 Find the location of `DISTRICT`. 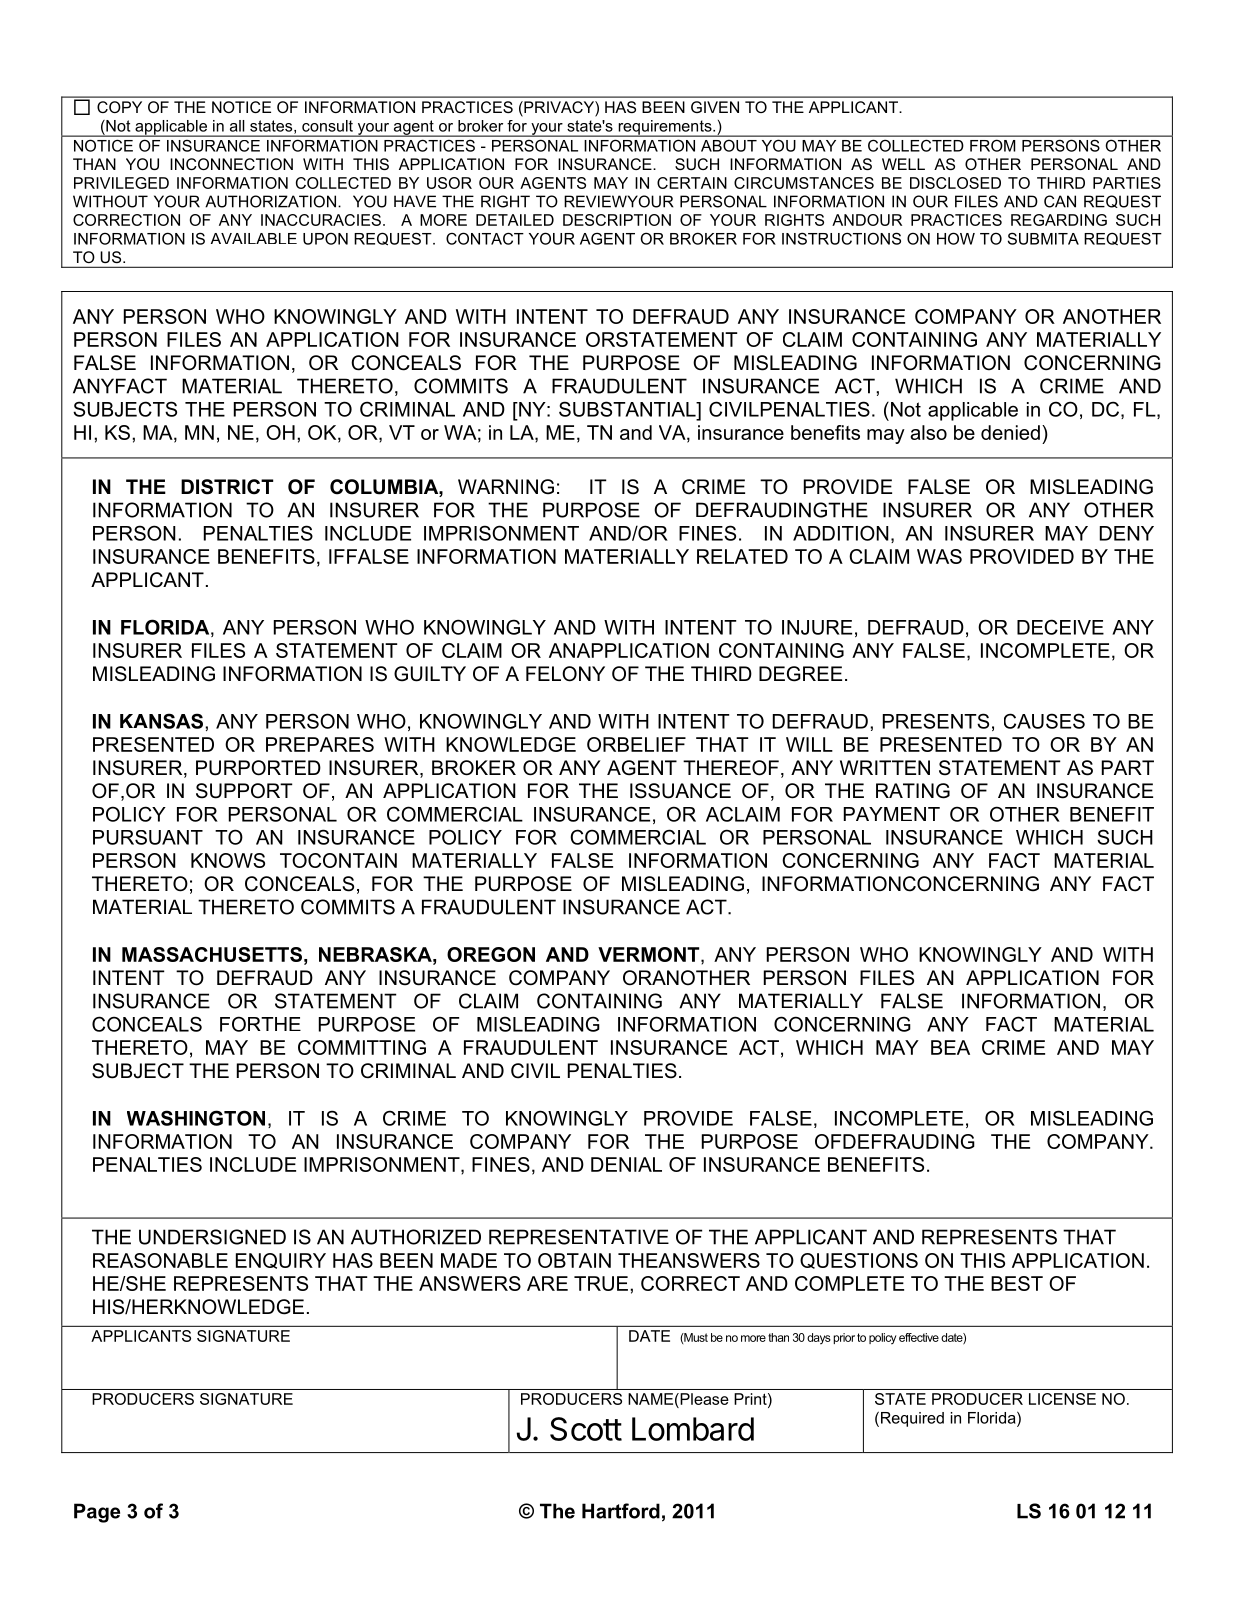

DISTRICT is located at coordinates (227, 487).
